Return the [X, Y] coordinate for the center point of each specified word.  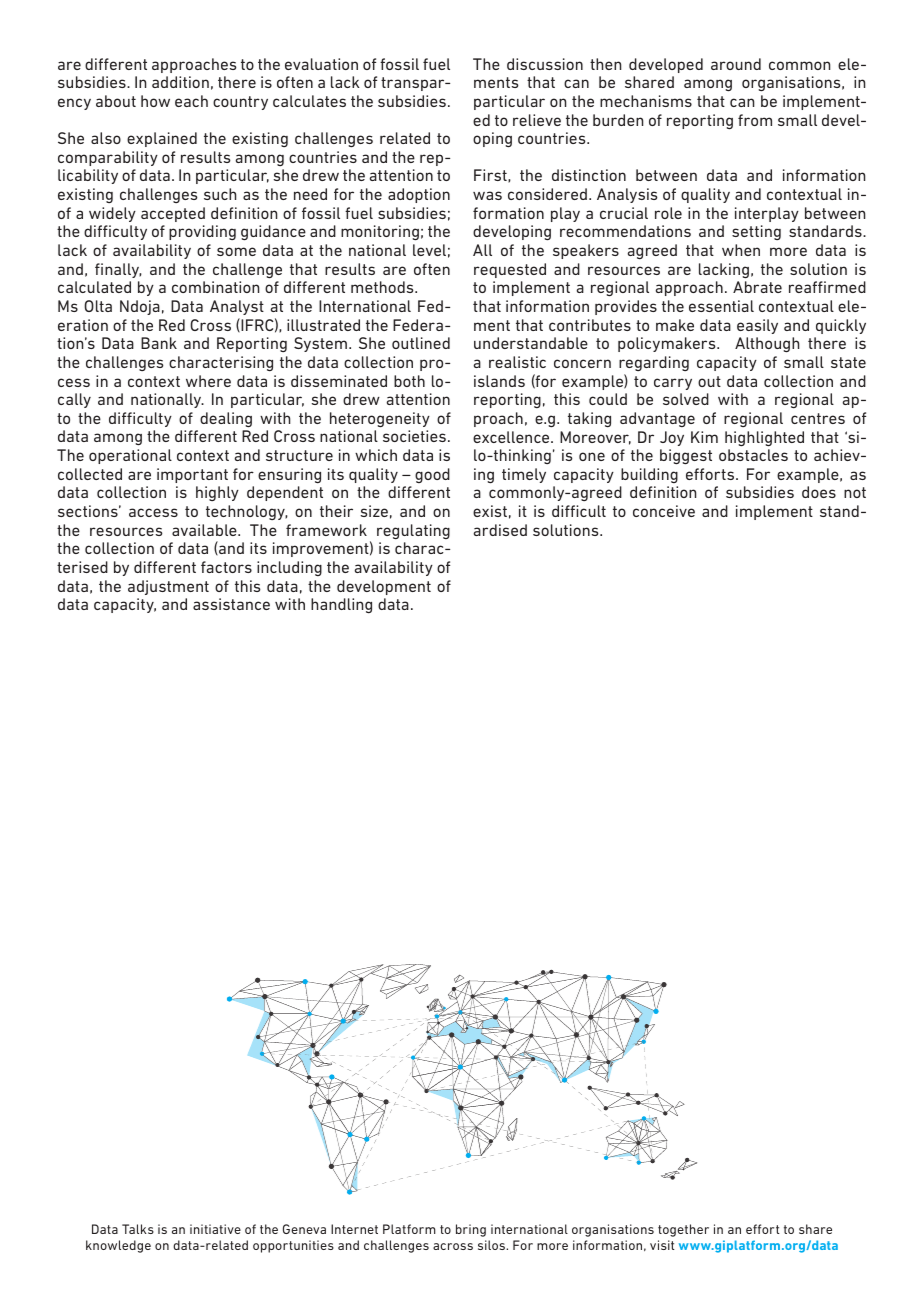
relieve [537, 120]
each [191, 101]
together [683, 1230]
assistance [231, 604]
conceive [664, 511]
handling [341, 606]
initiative [215, 1229]
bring [471, 1230]
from [755, 120]
